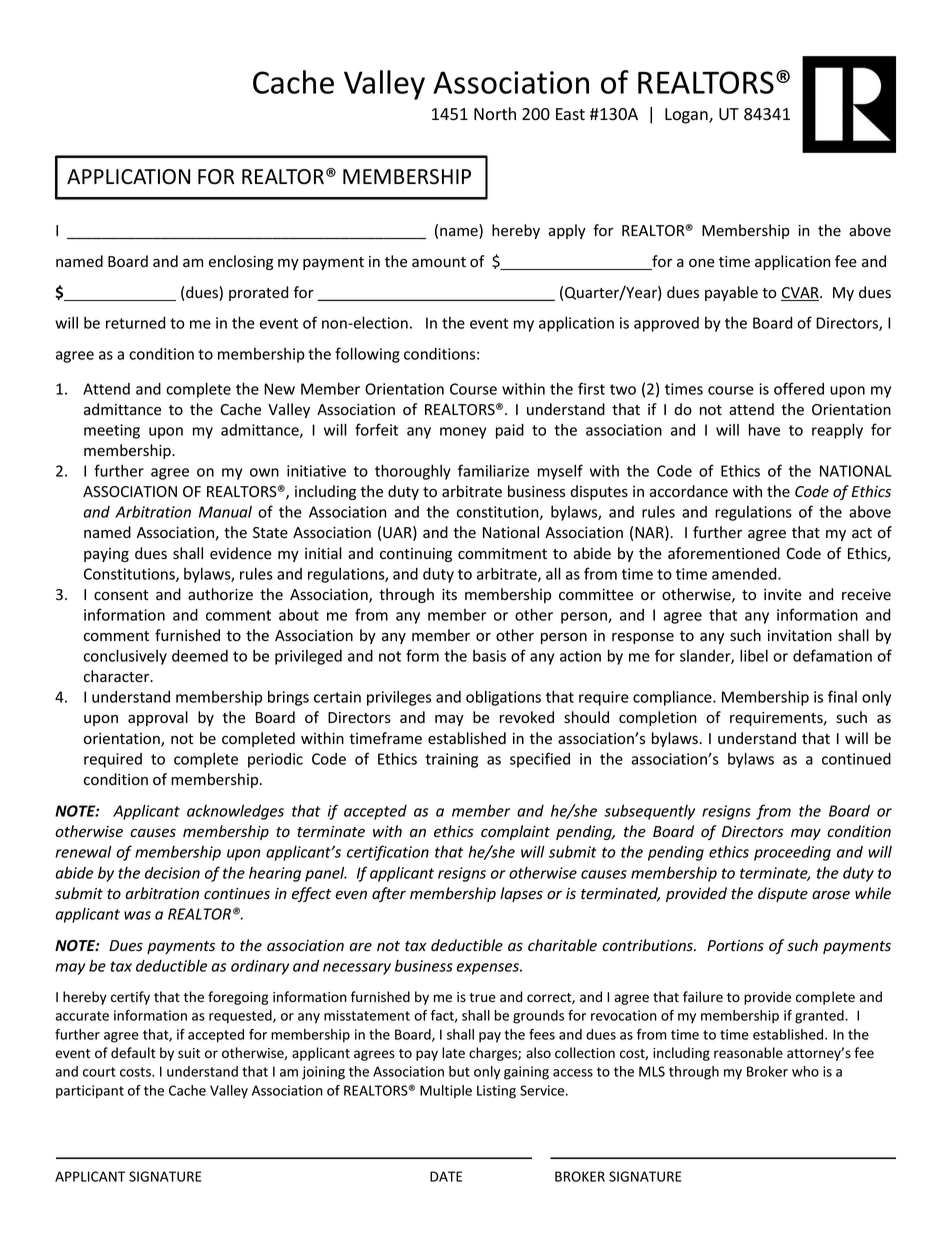  What do you see at coordinates (800, 636) in the screenshot?
I see `invitation` at bounding box center [800, 636].
